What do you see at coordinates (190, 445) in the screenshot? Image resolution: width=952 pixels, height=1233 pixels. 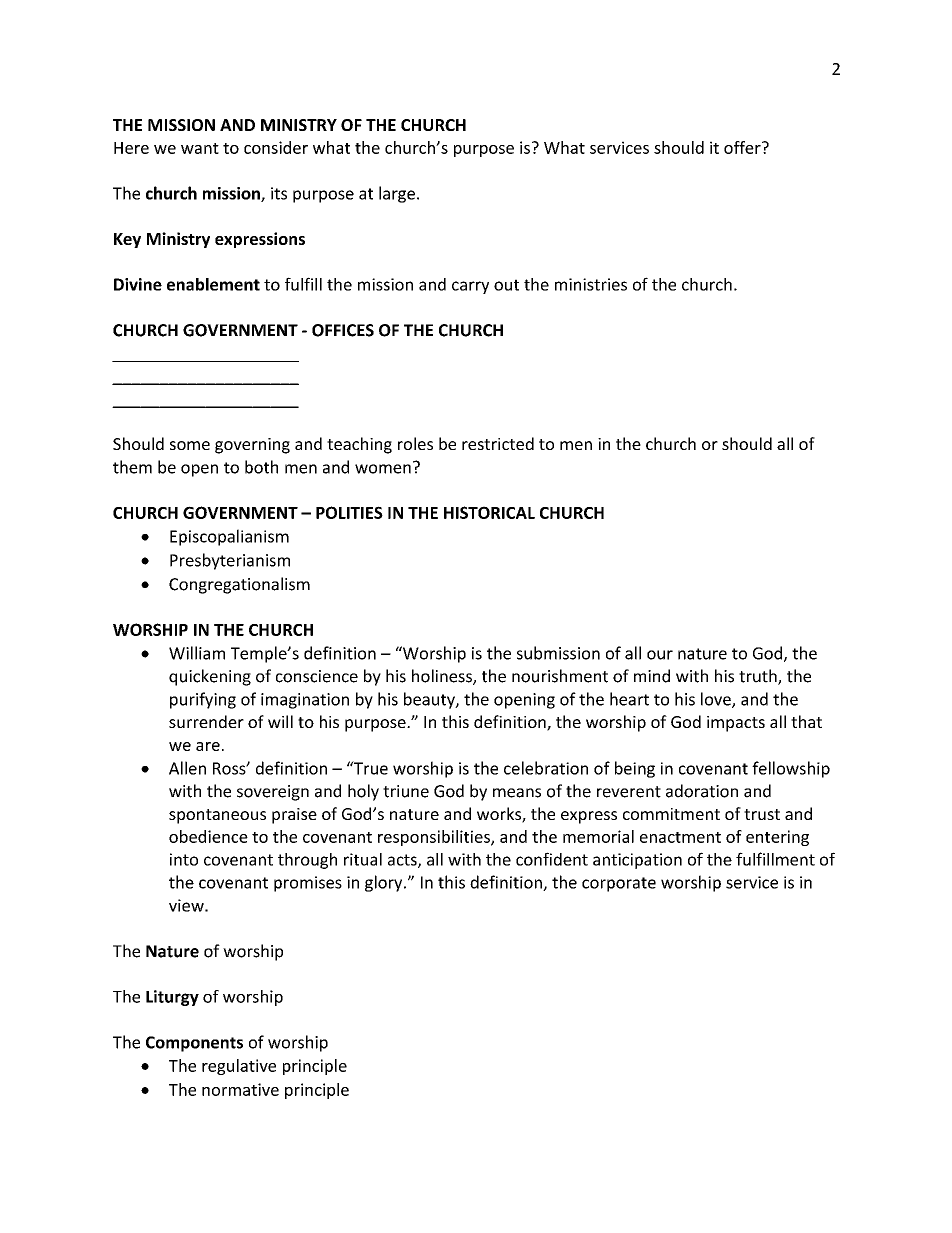 I see `some` at bounding box center [190, 445].
